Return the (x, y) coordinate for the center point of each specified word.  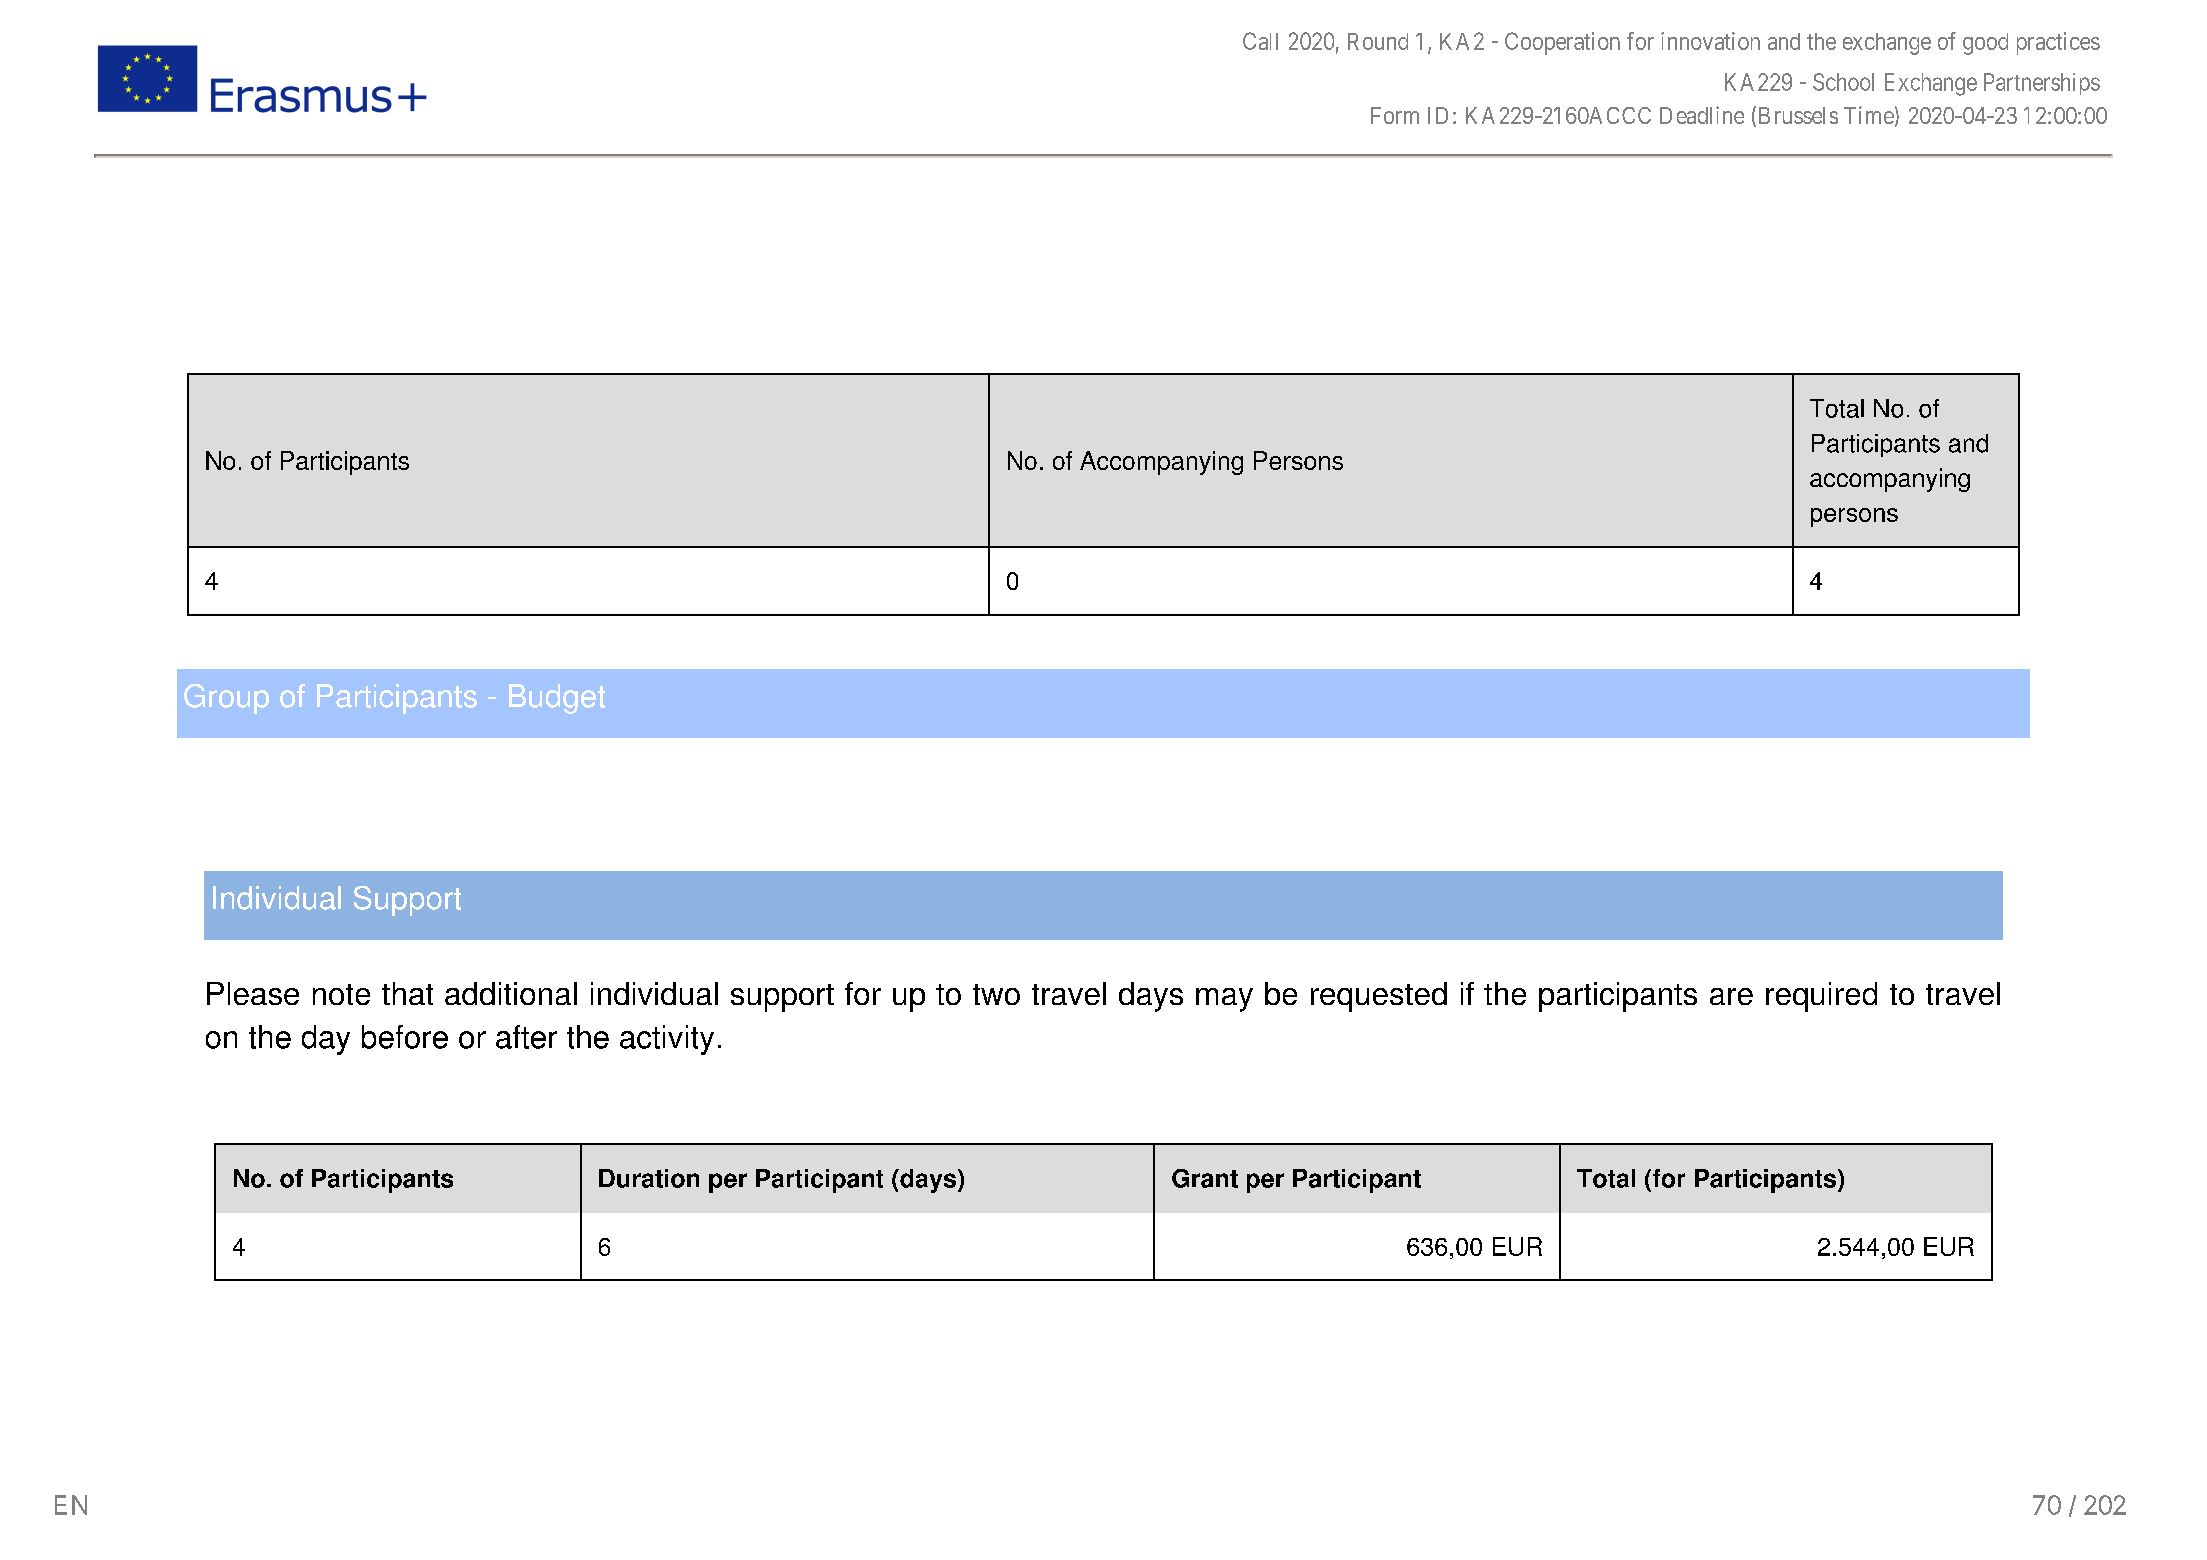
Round (1378, 41)
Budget (557, 699)
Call (1260, 41)
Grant (1205, 1178)
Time (1869, 115)
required (1821, 997)
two (996, 994)
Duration (649, 1178)
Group (226, 699)
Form (1395, 115)
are (1731, 996)
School (1843, 82)
